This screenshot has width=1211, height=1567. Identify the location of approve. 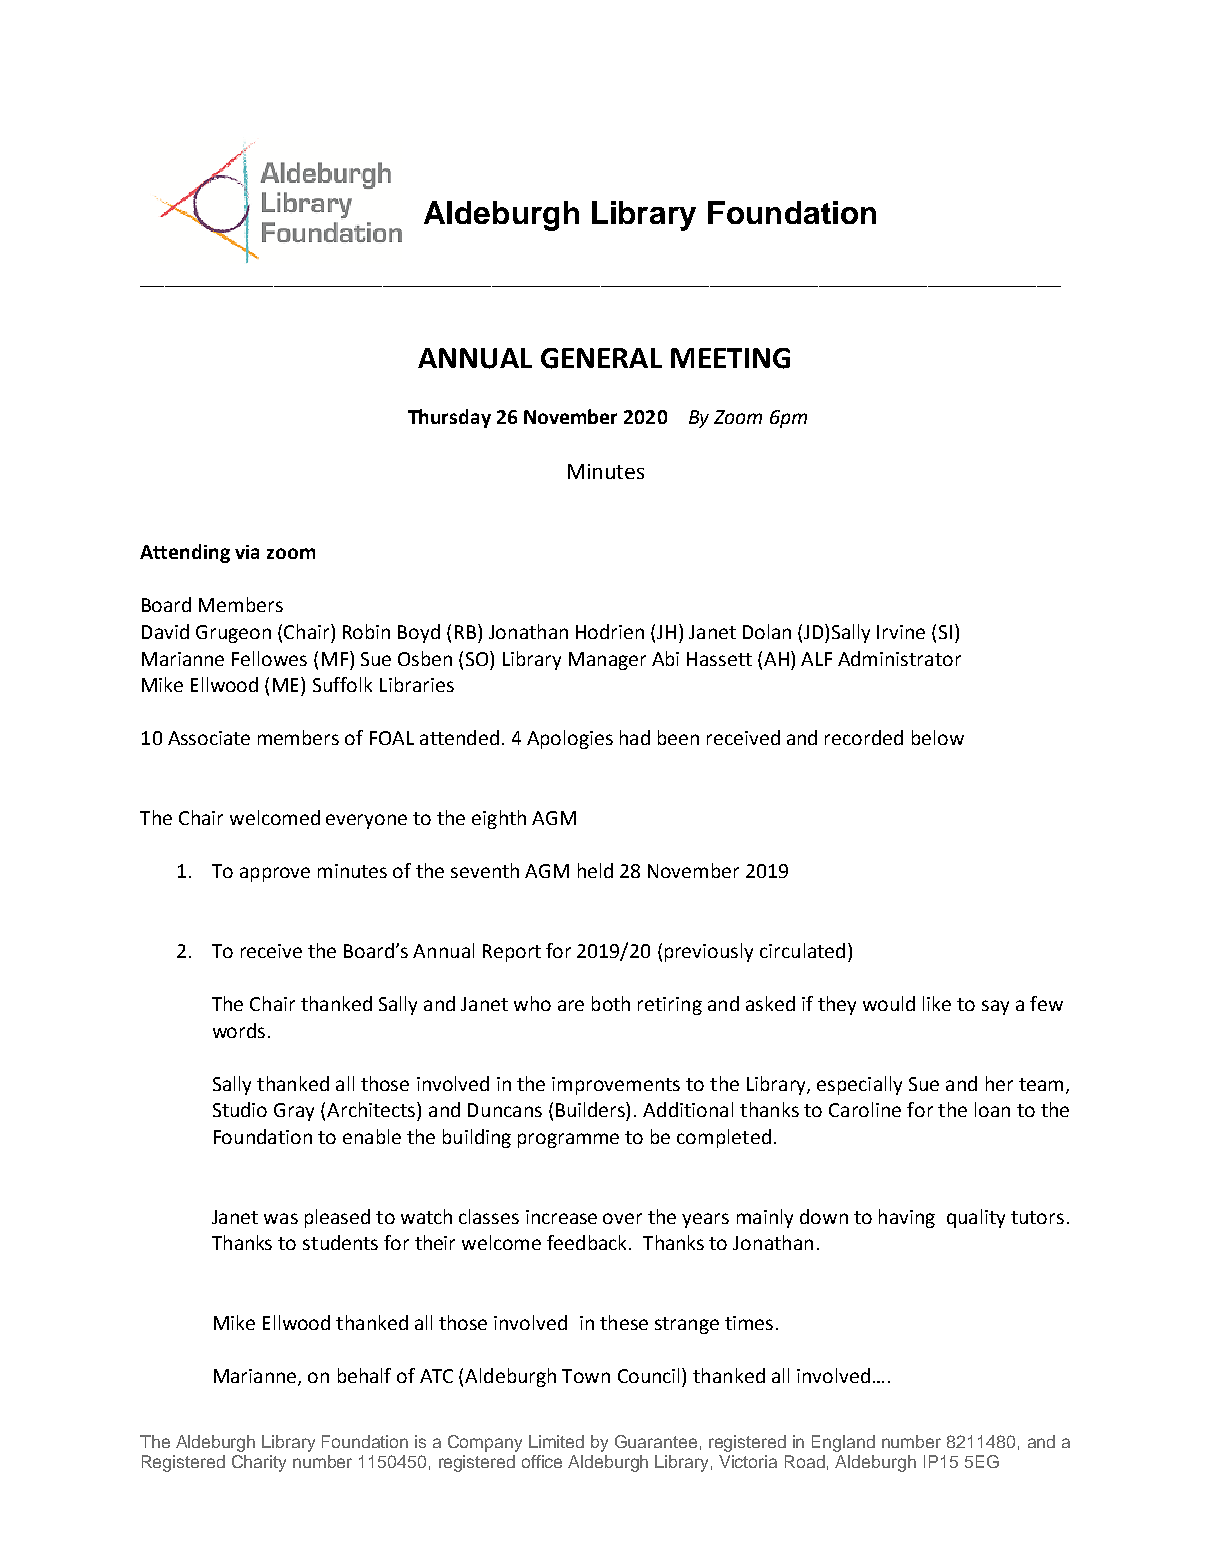
(275, 874).
